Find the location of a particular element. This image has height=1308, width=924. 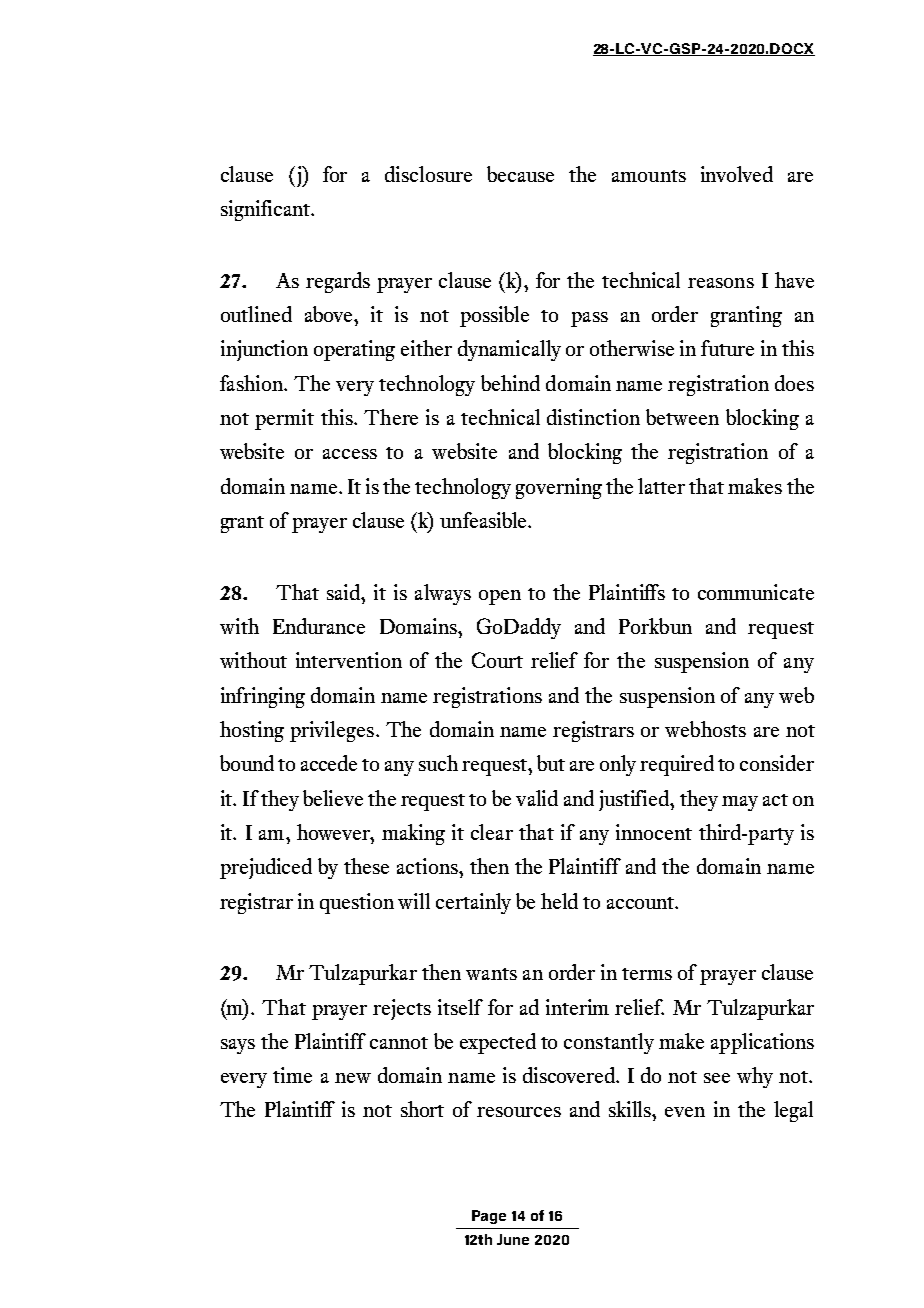

permit is located at coordinates (284, 419).
